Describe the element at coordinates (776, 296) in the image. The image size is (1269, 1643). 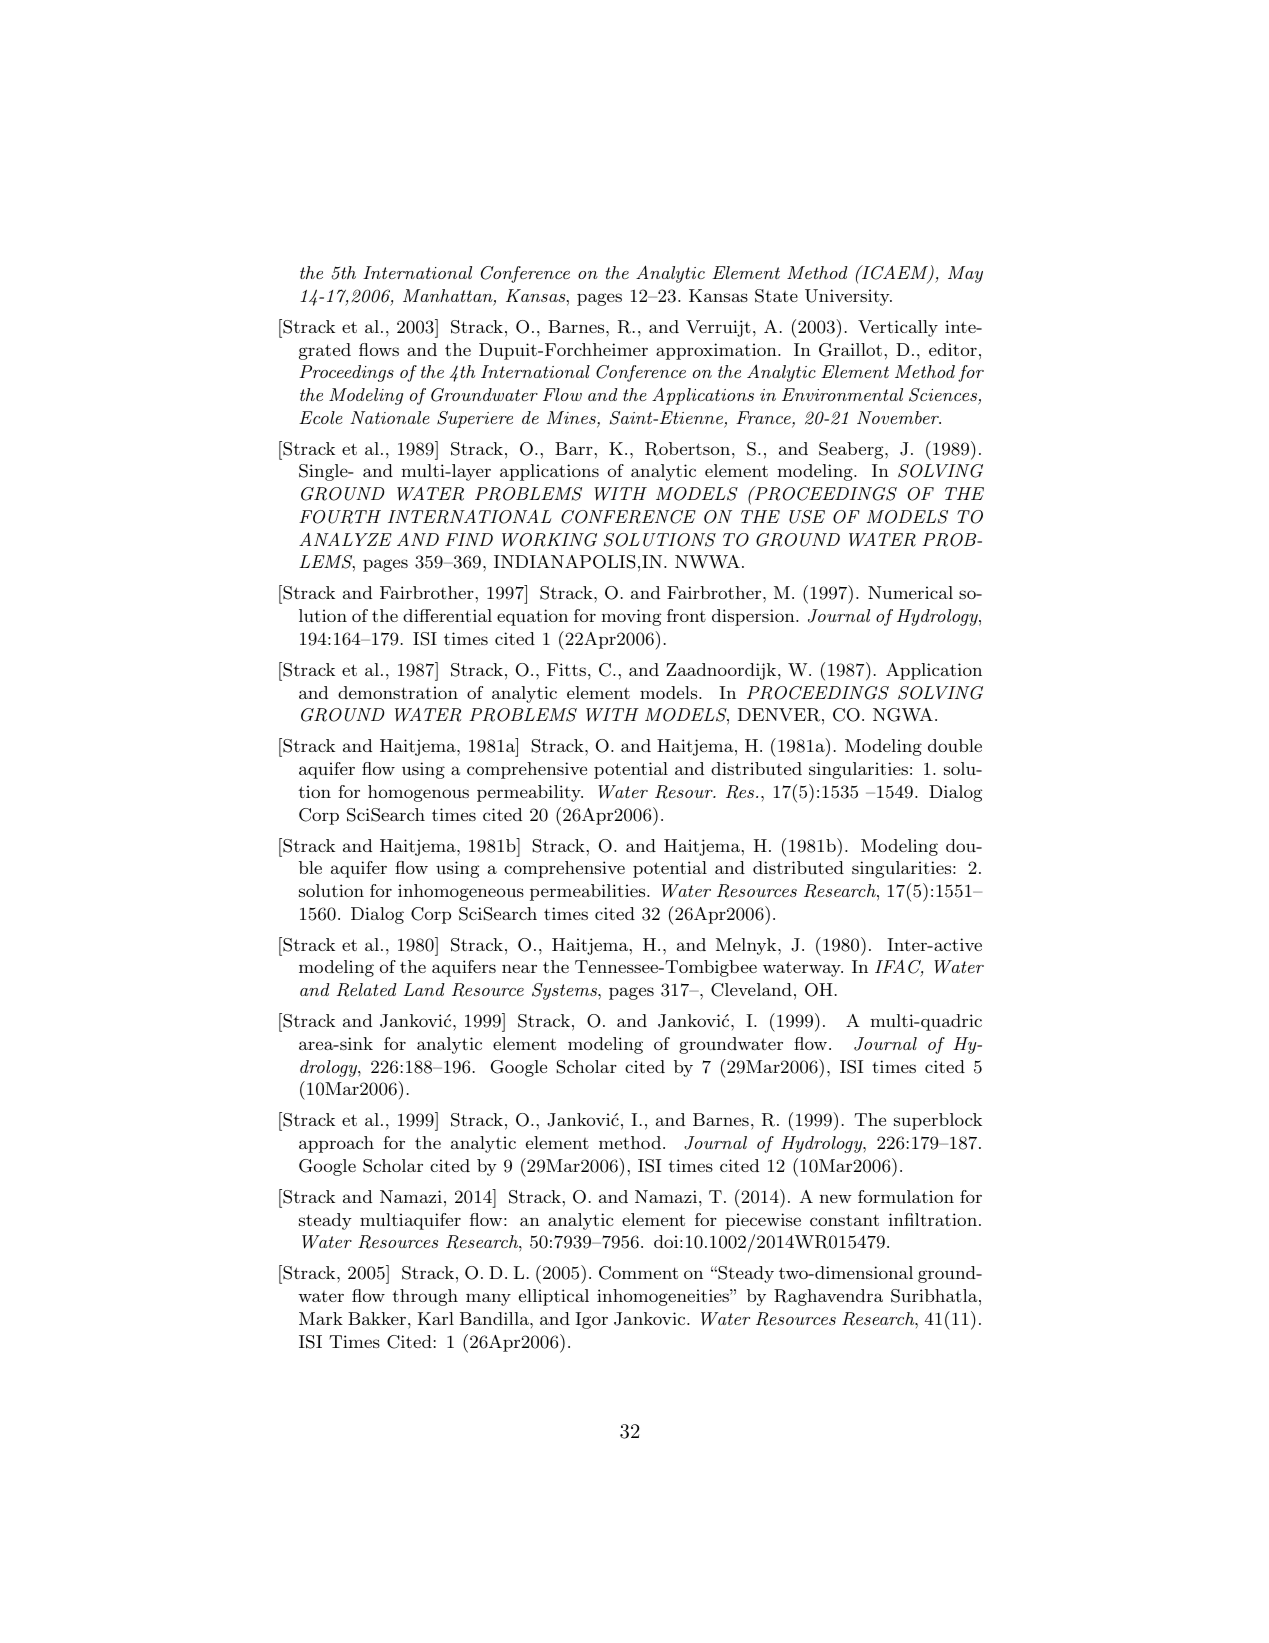
I see `State` at that location.
